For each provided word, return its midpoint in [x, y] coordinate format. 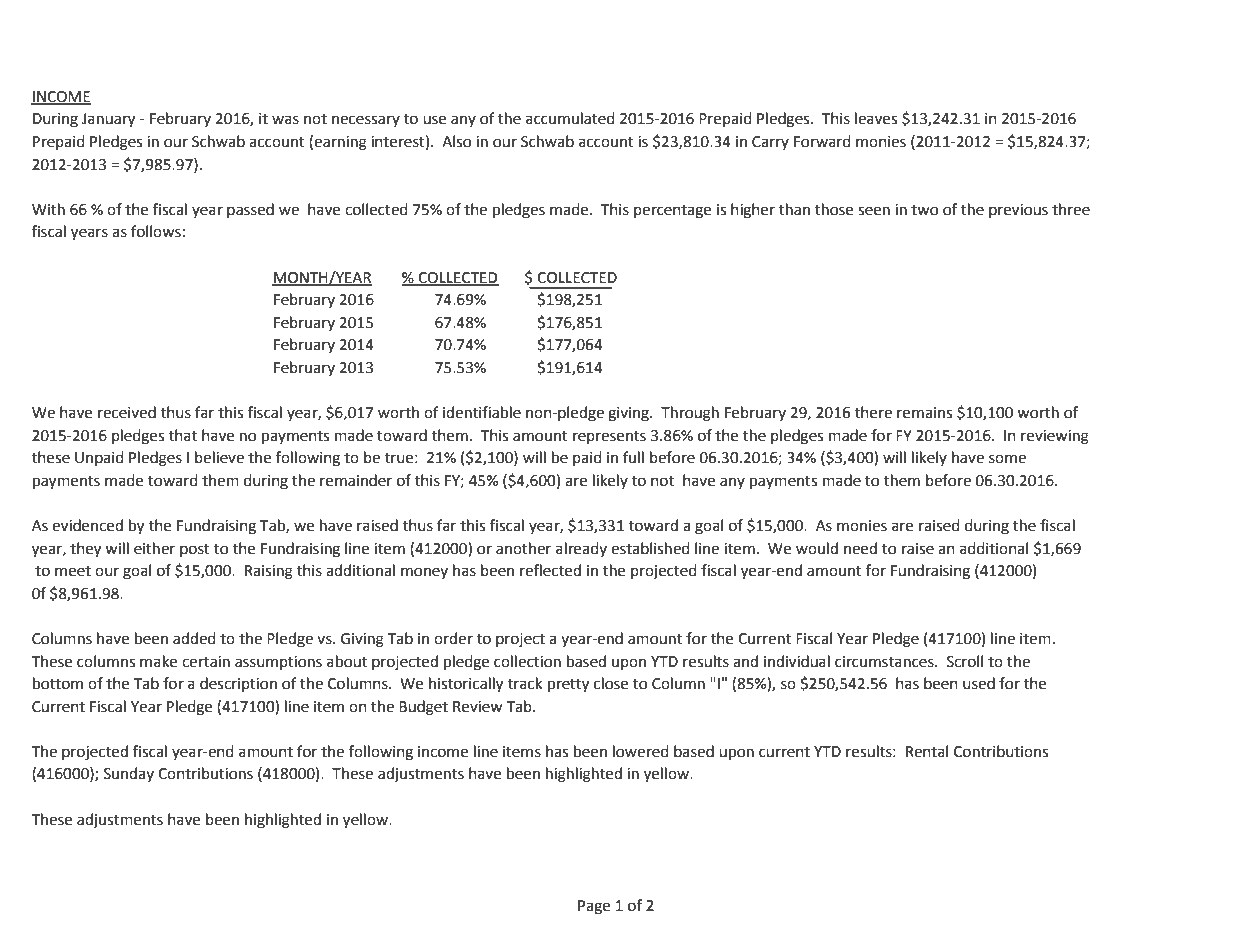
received [127, 412]
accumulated [570, 118]
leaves [876, 118]
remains [924, 413]
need [860, 548]
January [108, 120]
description [238, 684]
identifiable [482, 412]
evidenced [87, 525]
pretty [568, 686]
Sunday [129, 774]
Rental [927, 751]
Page [594, 907]
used [979, 683]
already [581, 549]
